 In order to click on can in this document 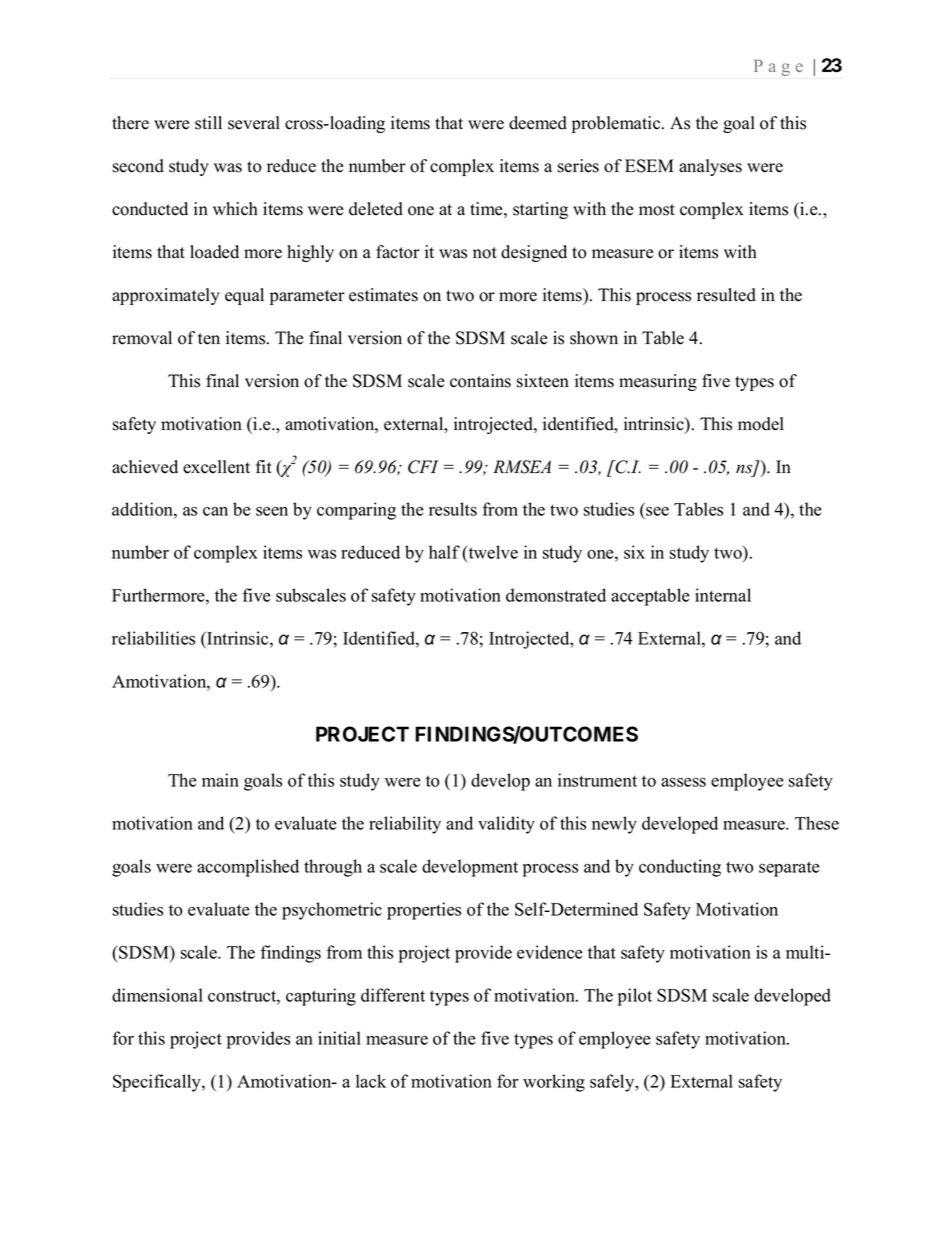, I will do `click(215, 511)`.
